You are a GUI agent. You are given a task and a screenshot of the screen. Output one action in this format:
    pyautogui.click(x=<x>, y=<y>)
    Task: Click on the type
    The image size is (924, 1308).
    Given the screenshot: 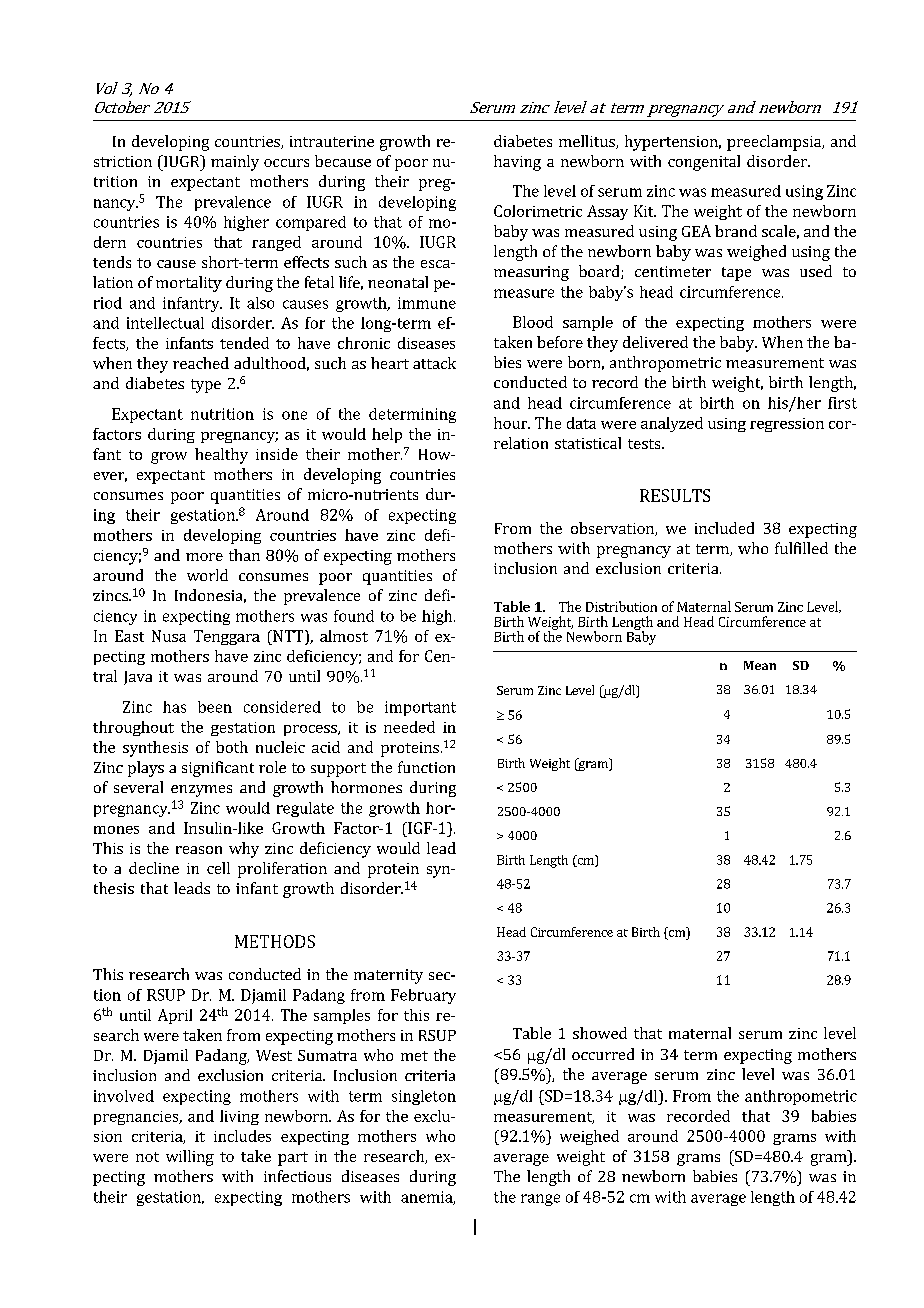 What is the action you would take?
    pyautogui.click(x=206, y=386)
